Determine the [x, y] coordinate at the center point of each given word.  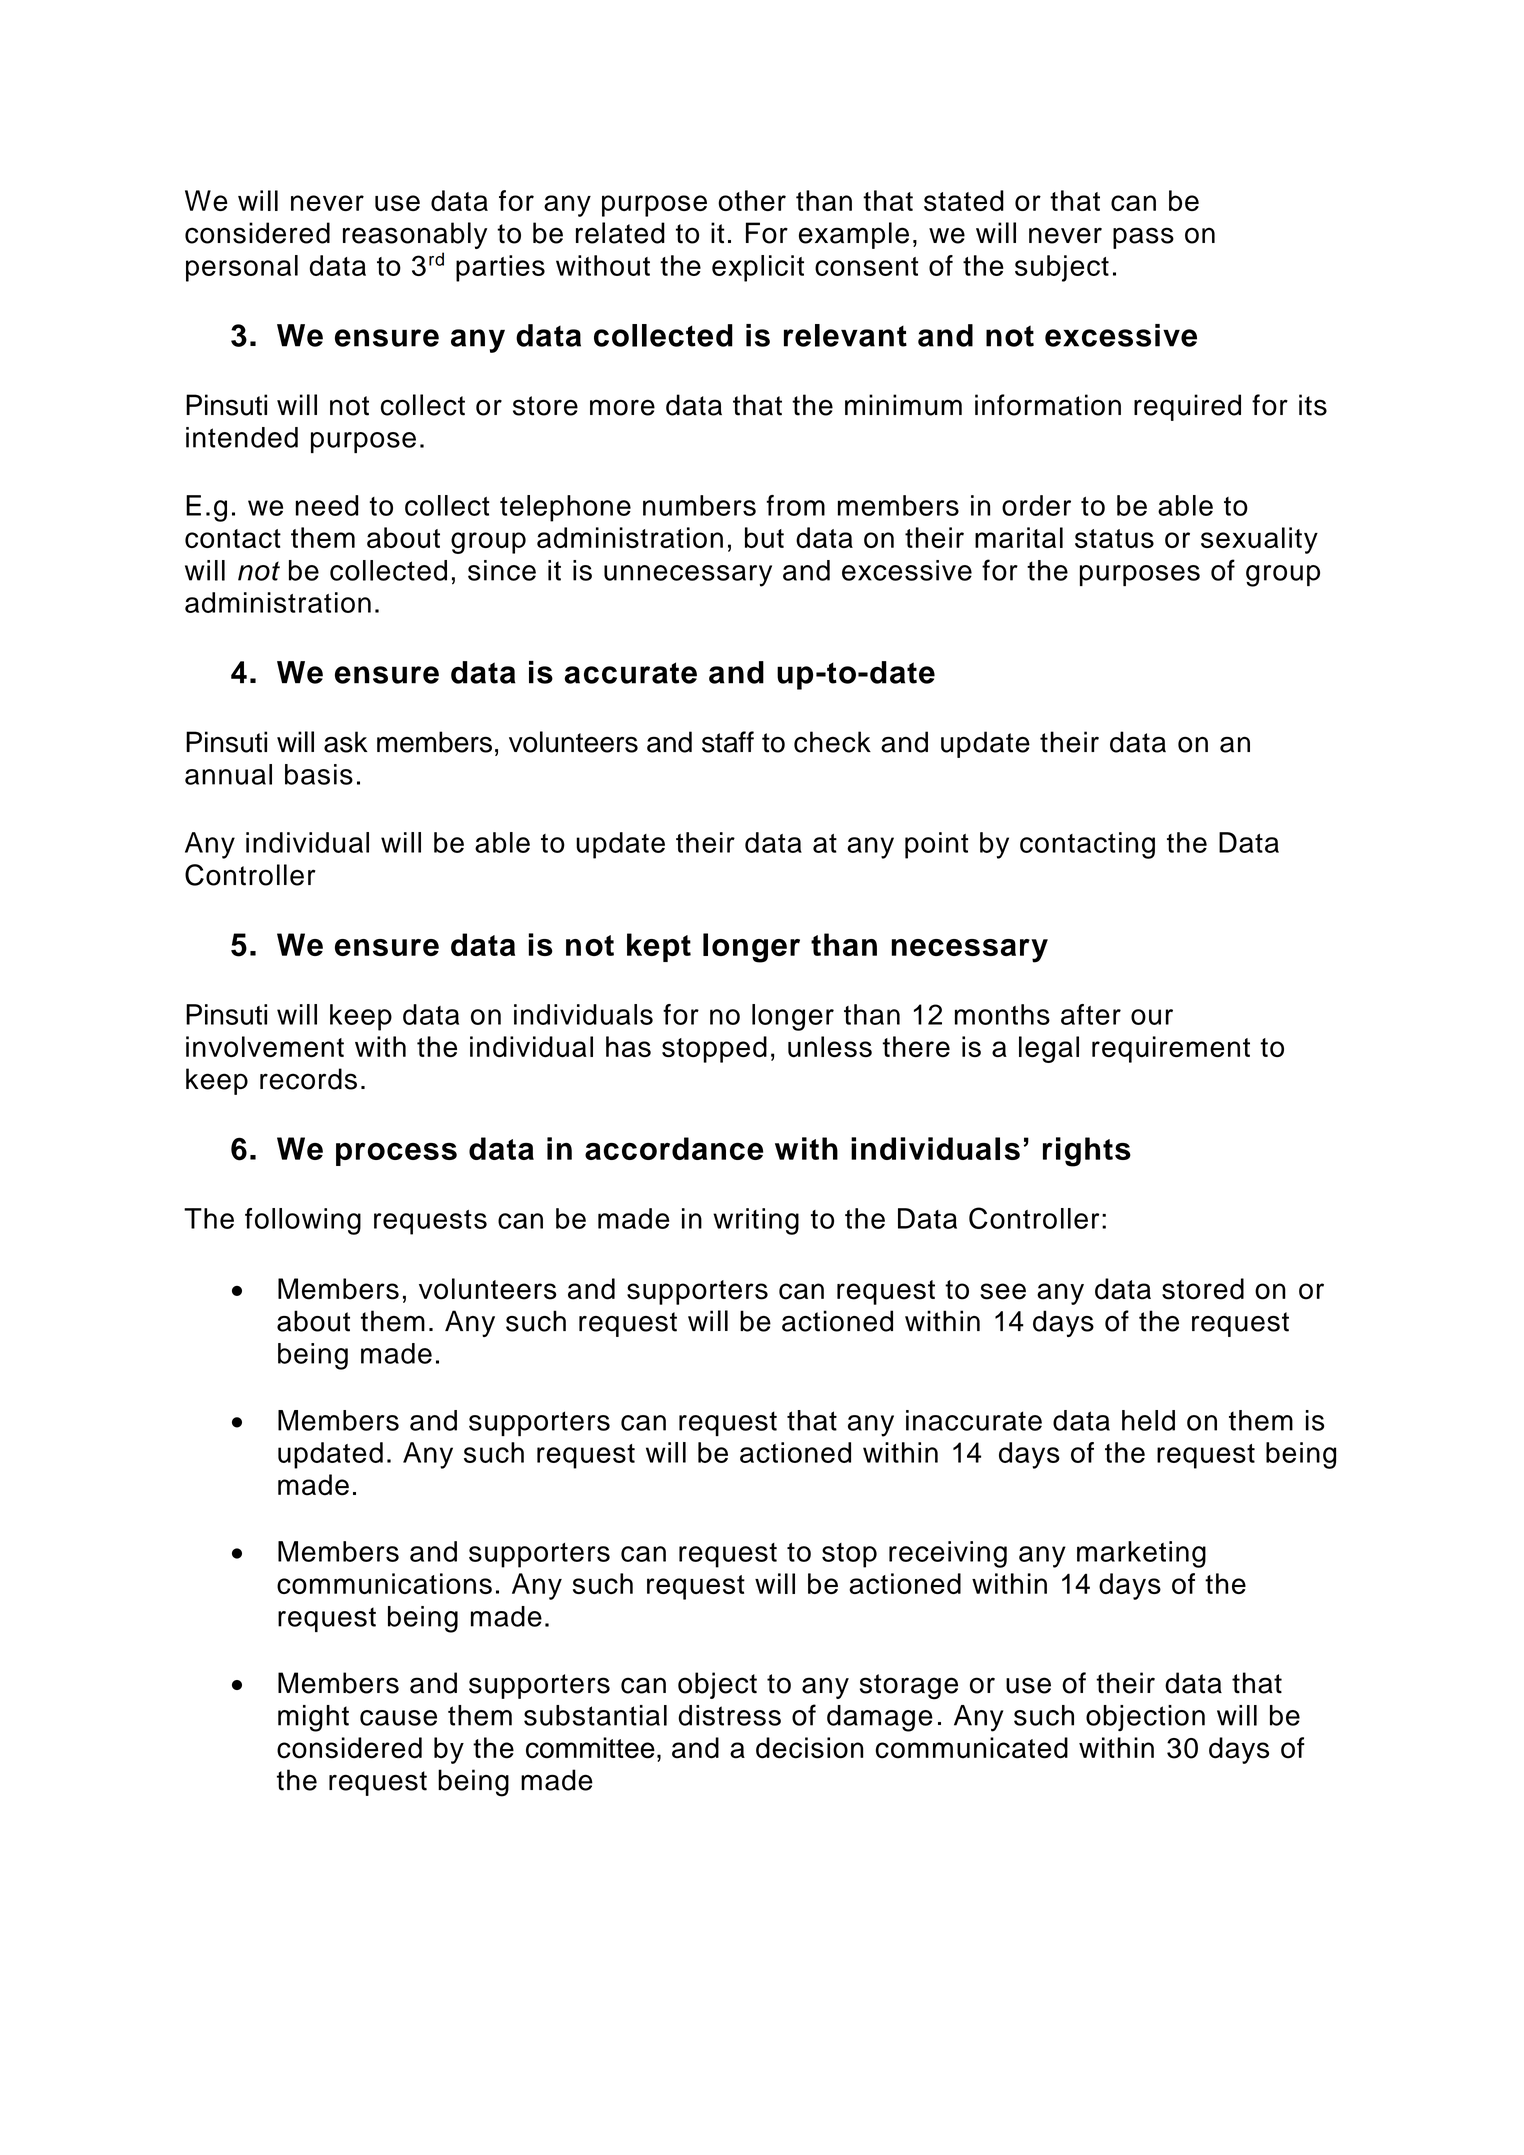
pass [1143, 238]
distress [729, 1715]
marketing [1141, 1554]
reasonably [415, 235]
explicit [758, 268]
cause [398, 1718]
